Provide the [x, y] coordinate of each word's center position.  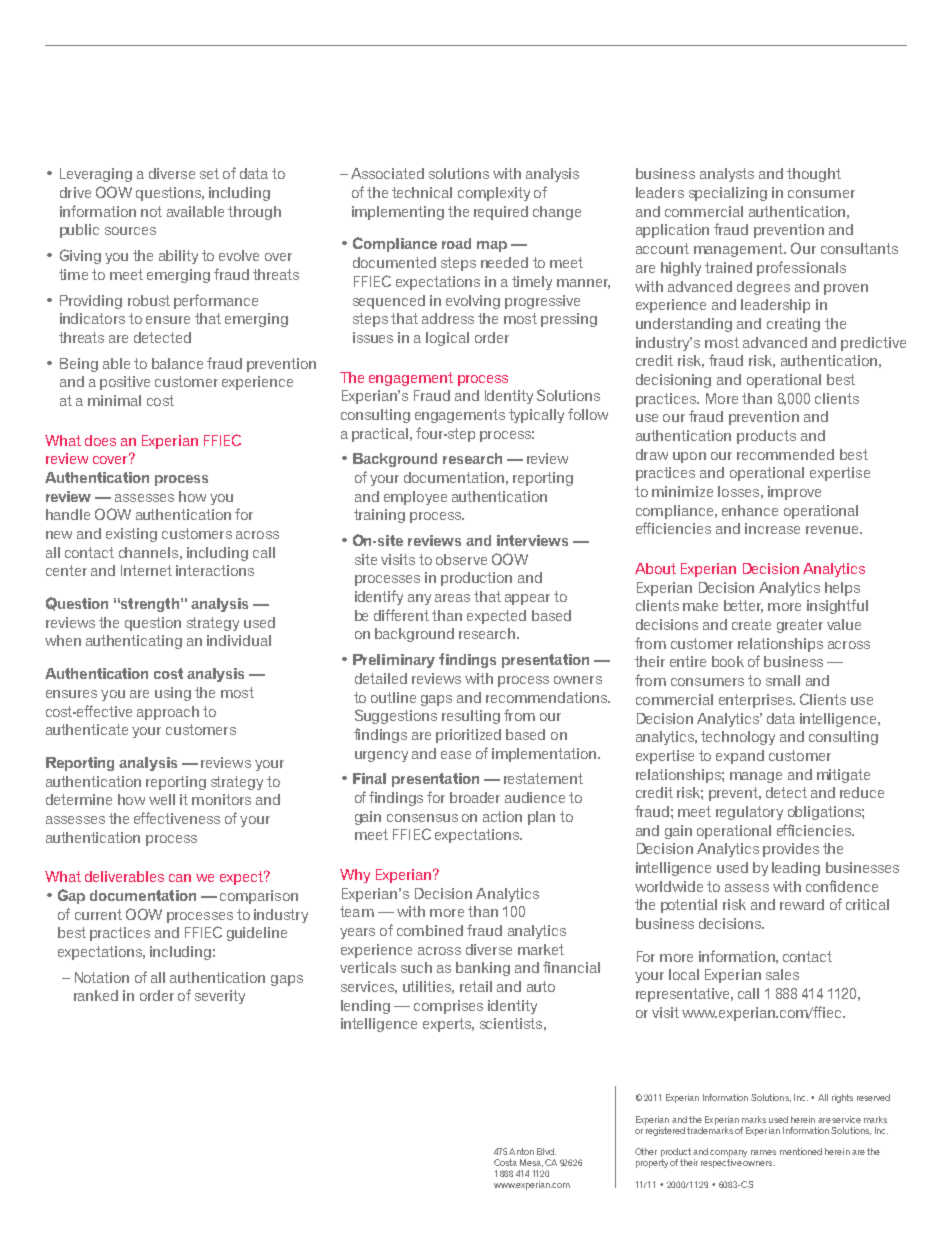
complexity [494, 194]
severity [220, 997]
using [173, 694]
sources [130, 231]
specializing [728, 194]
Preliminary [394, 661]
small [783, 680]
